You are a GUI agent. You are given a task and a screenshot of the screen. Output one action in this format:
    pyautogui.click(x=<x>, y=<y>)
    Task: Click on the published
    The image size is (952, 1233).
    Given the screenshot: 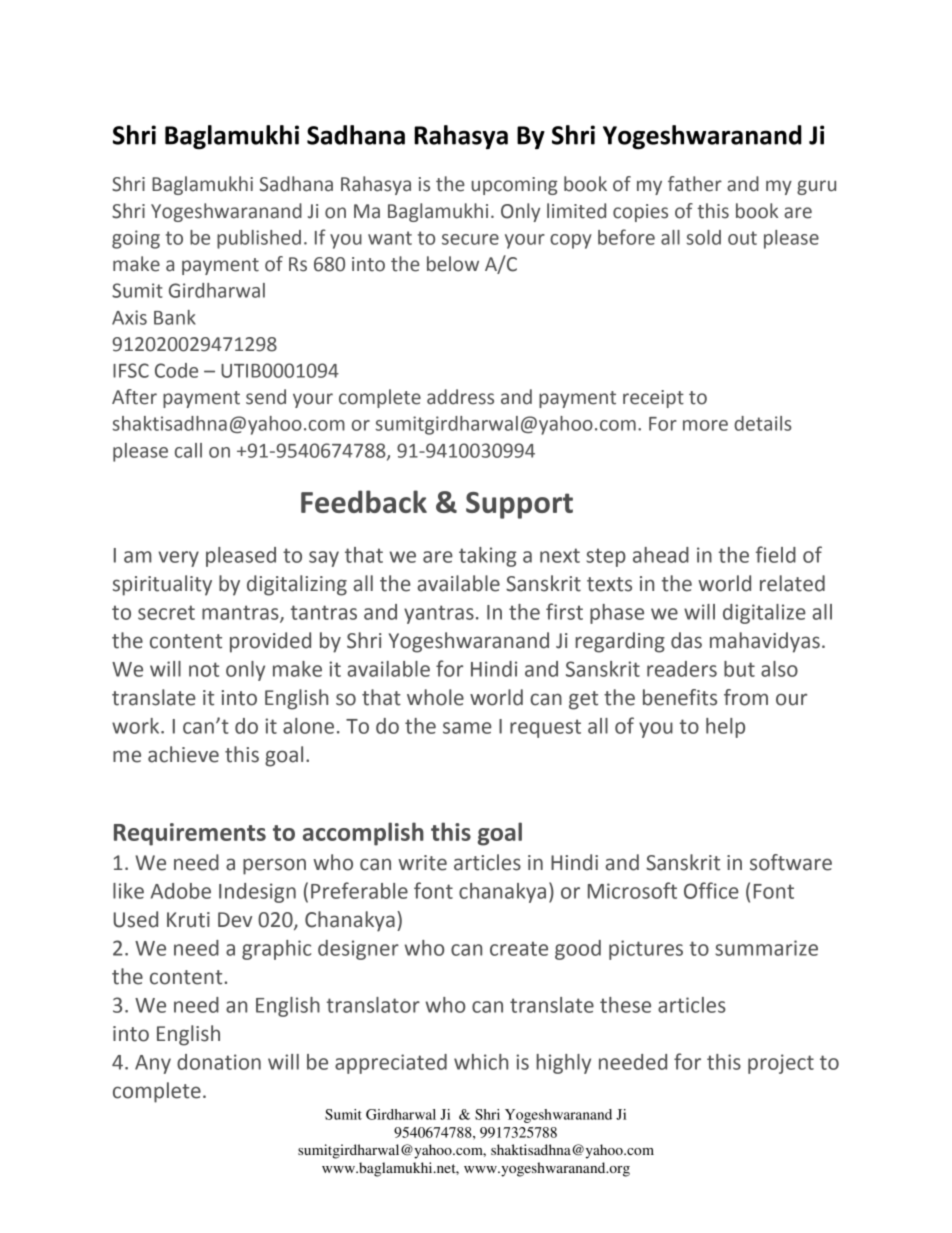 What is the action you would take?
    pyautogui.click(x=259, y=239)
